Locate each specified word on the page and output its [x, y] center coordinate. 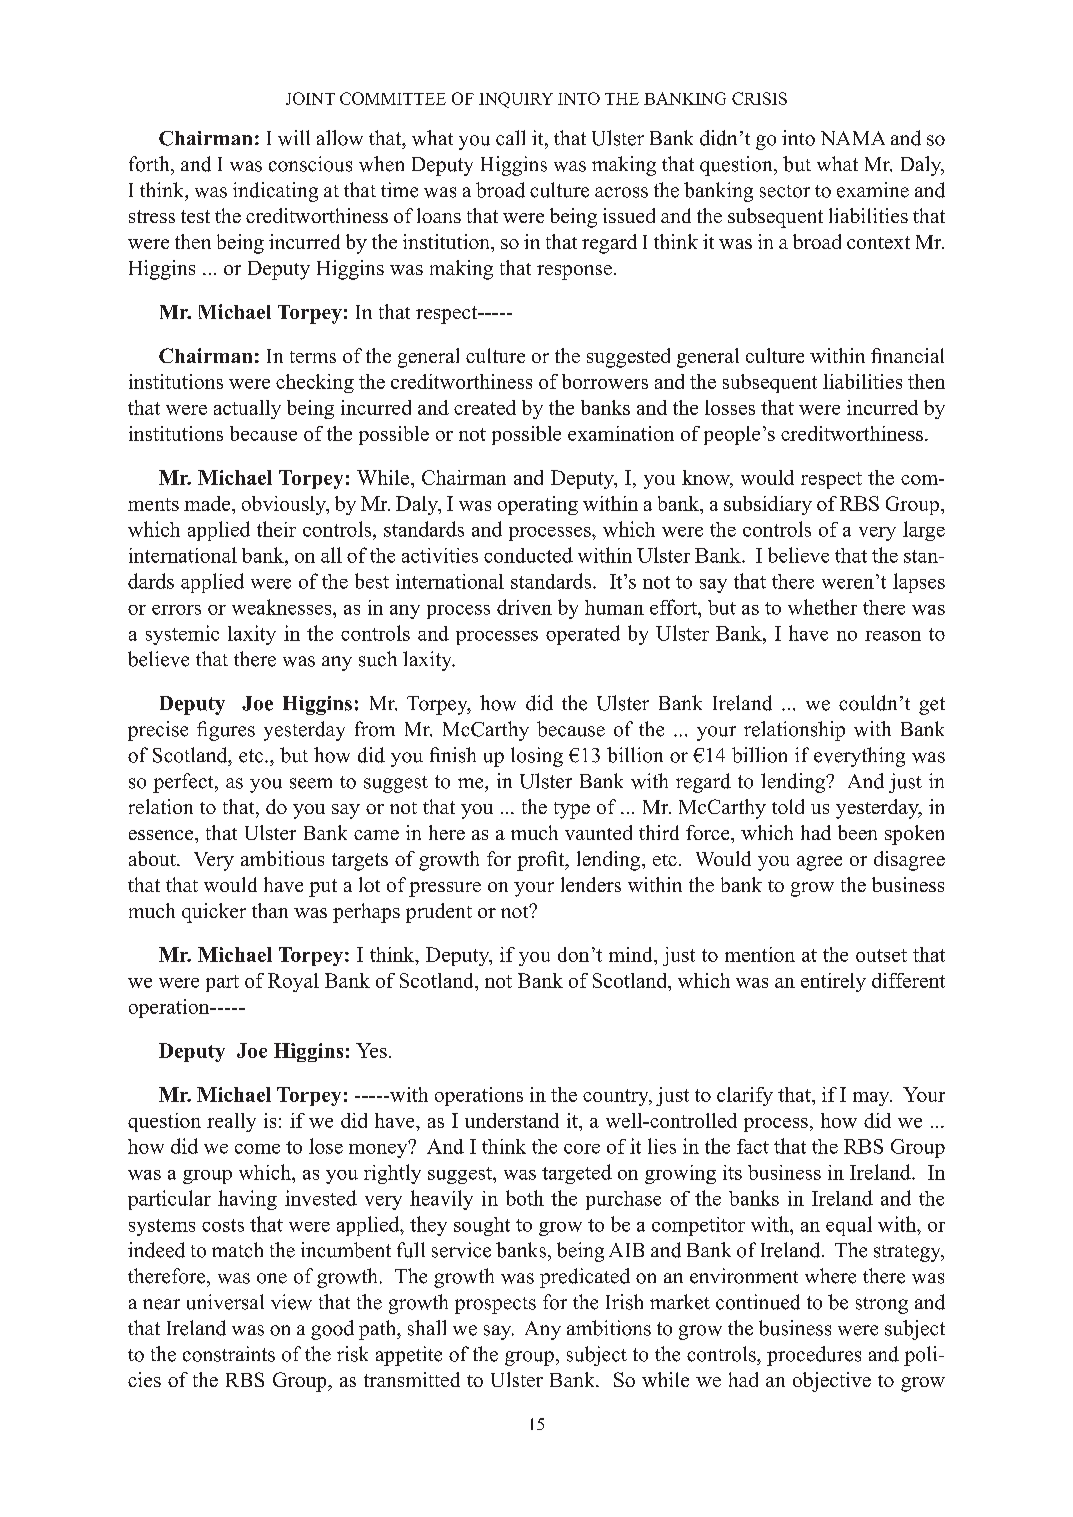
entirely [833, 982]
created [485, 407]
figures [226, 731]
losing [537, 757]
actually [247, 409]
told [788, 806]
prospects [495, 1305]
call [510, 138]
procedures [814, 1356]
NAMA [853, 138]
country [617, 1097]
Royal [293, 982]
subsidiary [768, 505]
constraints [229, 1354]
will [294, 138]
